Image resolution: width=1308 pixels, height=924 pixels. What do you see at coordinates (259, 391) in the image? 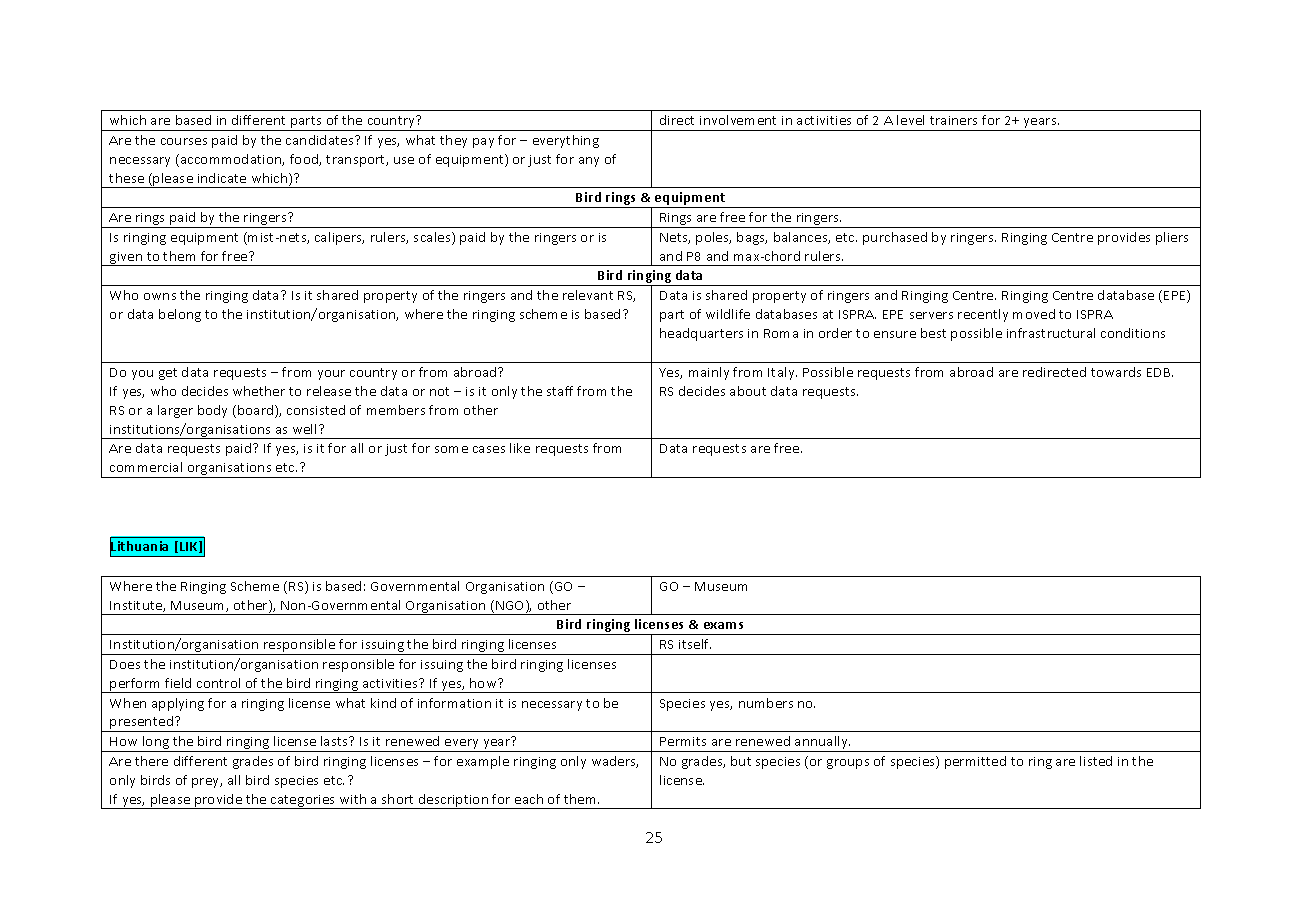
I see `whether` at bounding box center [259, 391].
